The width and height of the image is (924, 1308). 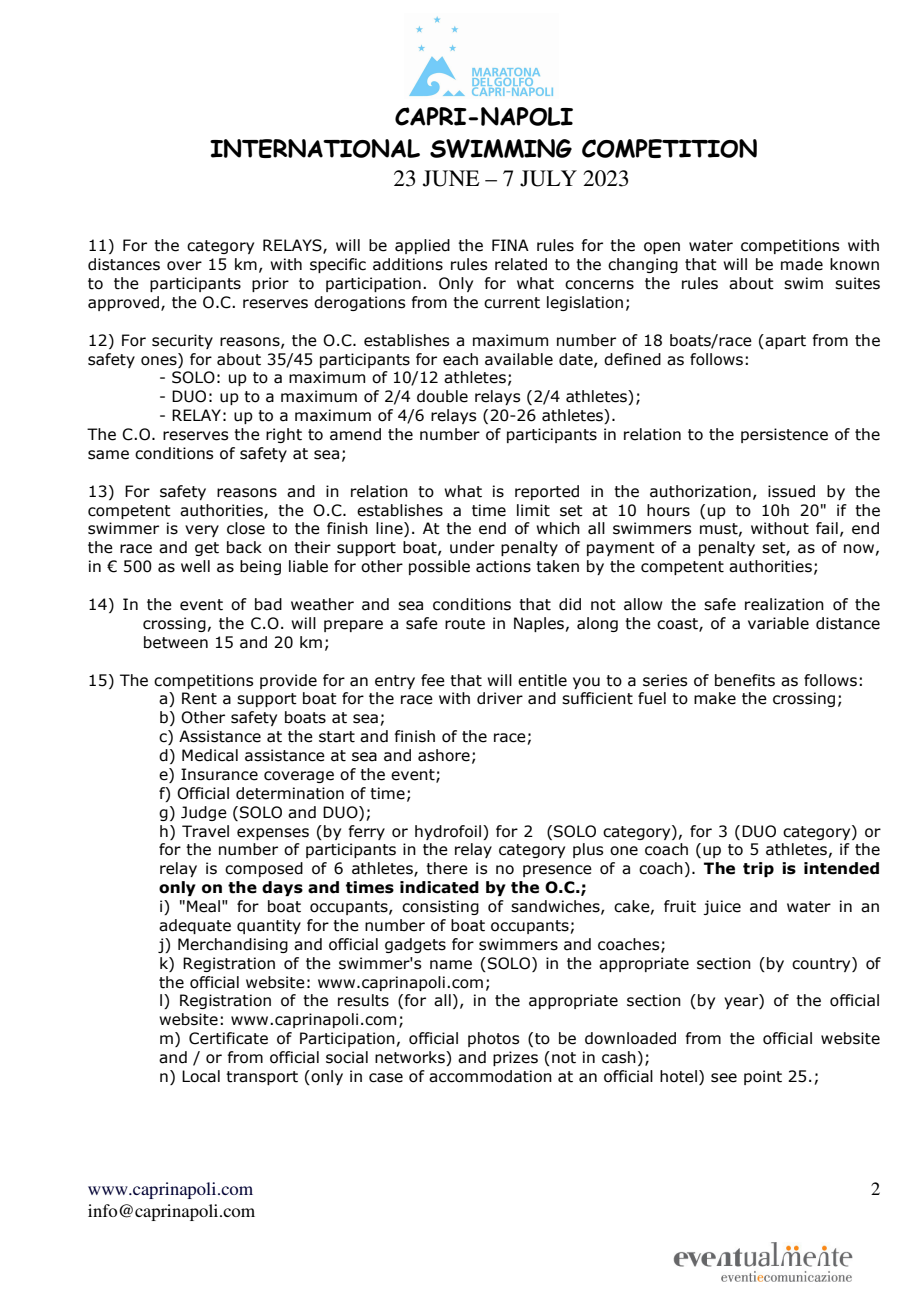 I want to click on Certificate, so click(x=228, y=1038).
